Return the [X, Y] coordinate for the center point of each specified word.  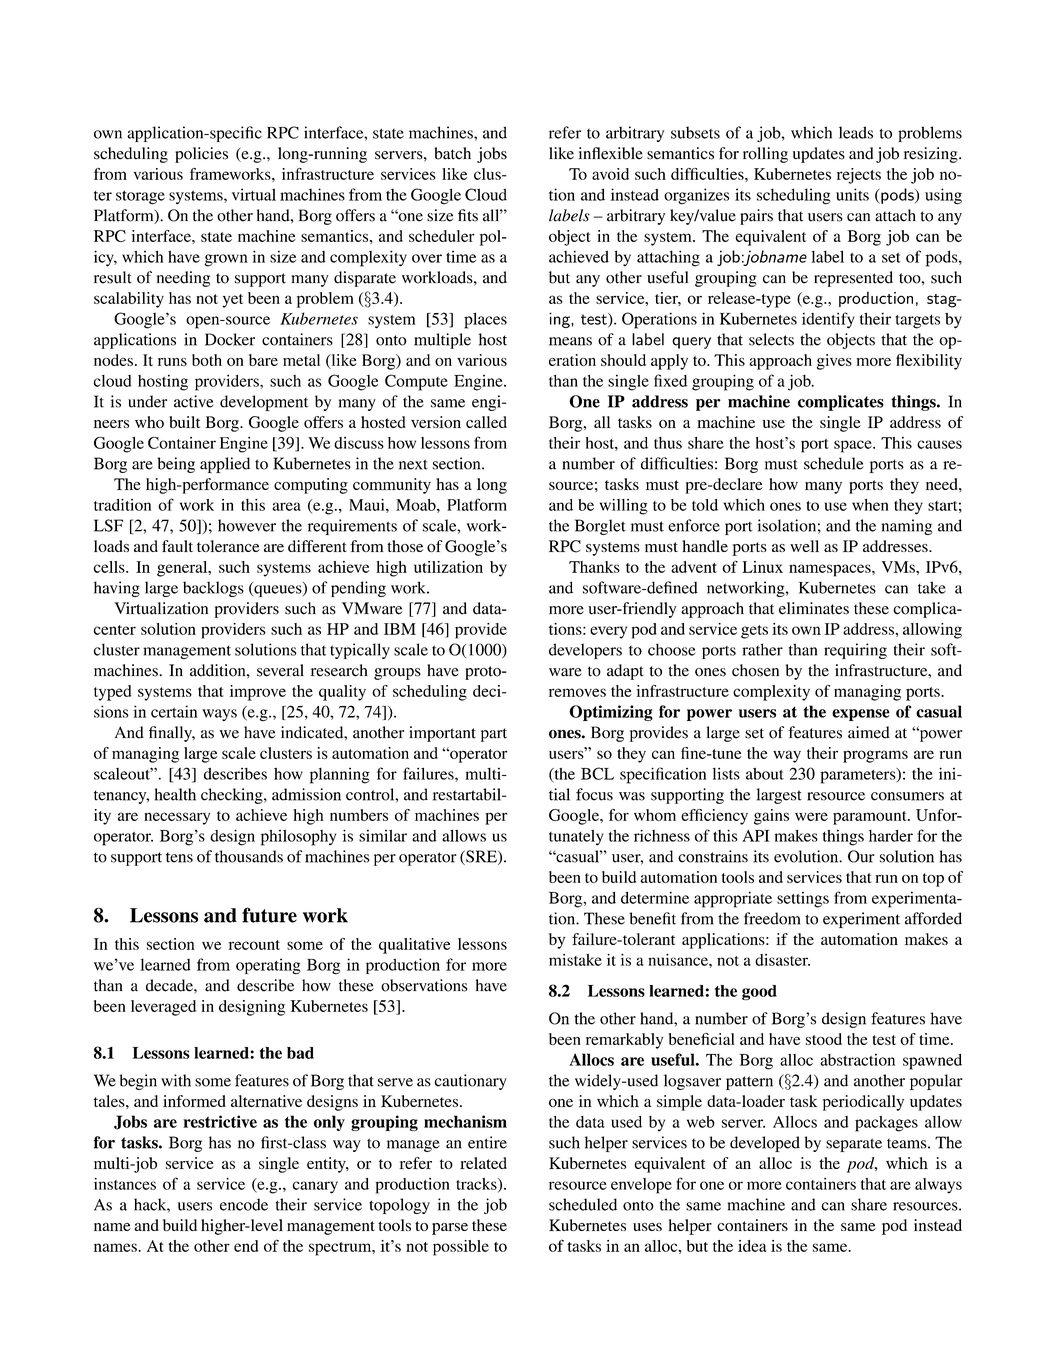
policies [201, 155]
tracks [477, 1185]
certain [174, 711]
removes [577, 692]
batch [453, 153]
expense [861, 715]
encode [244, 1204]
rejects [859, 176]
